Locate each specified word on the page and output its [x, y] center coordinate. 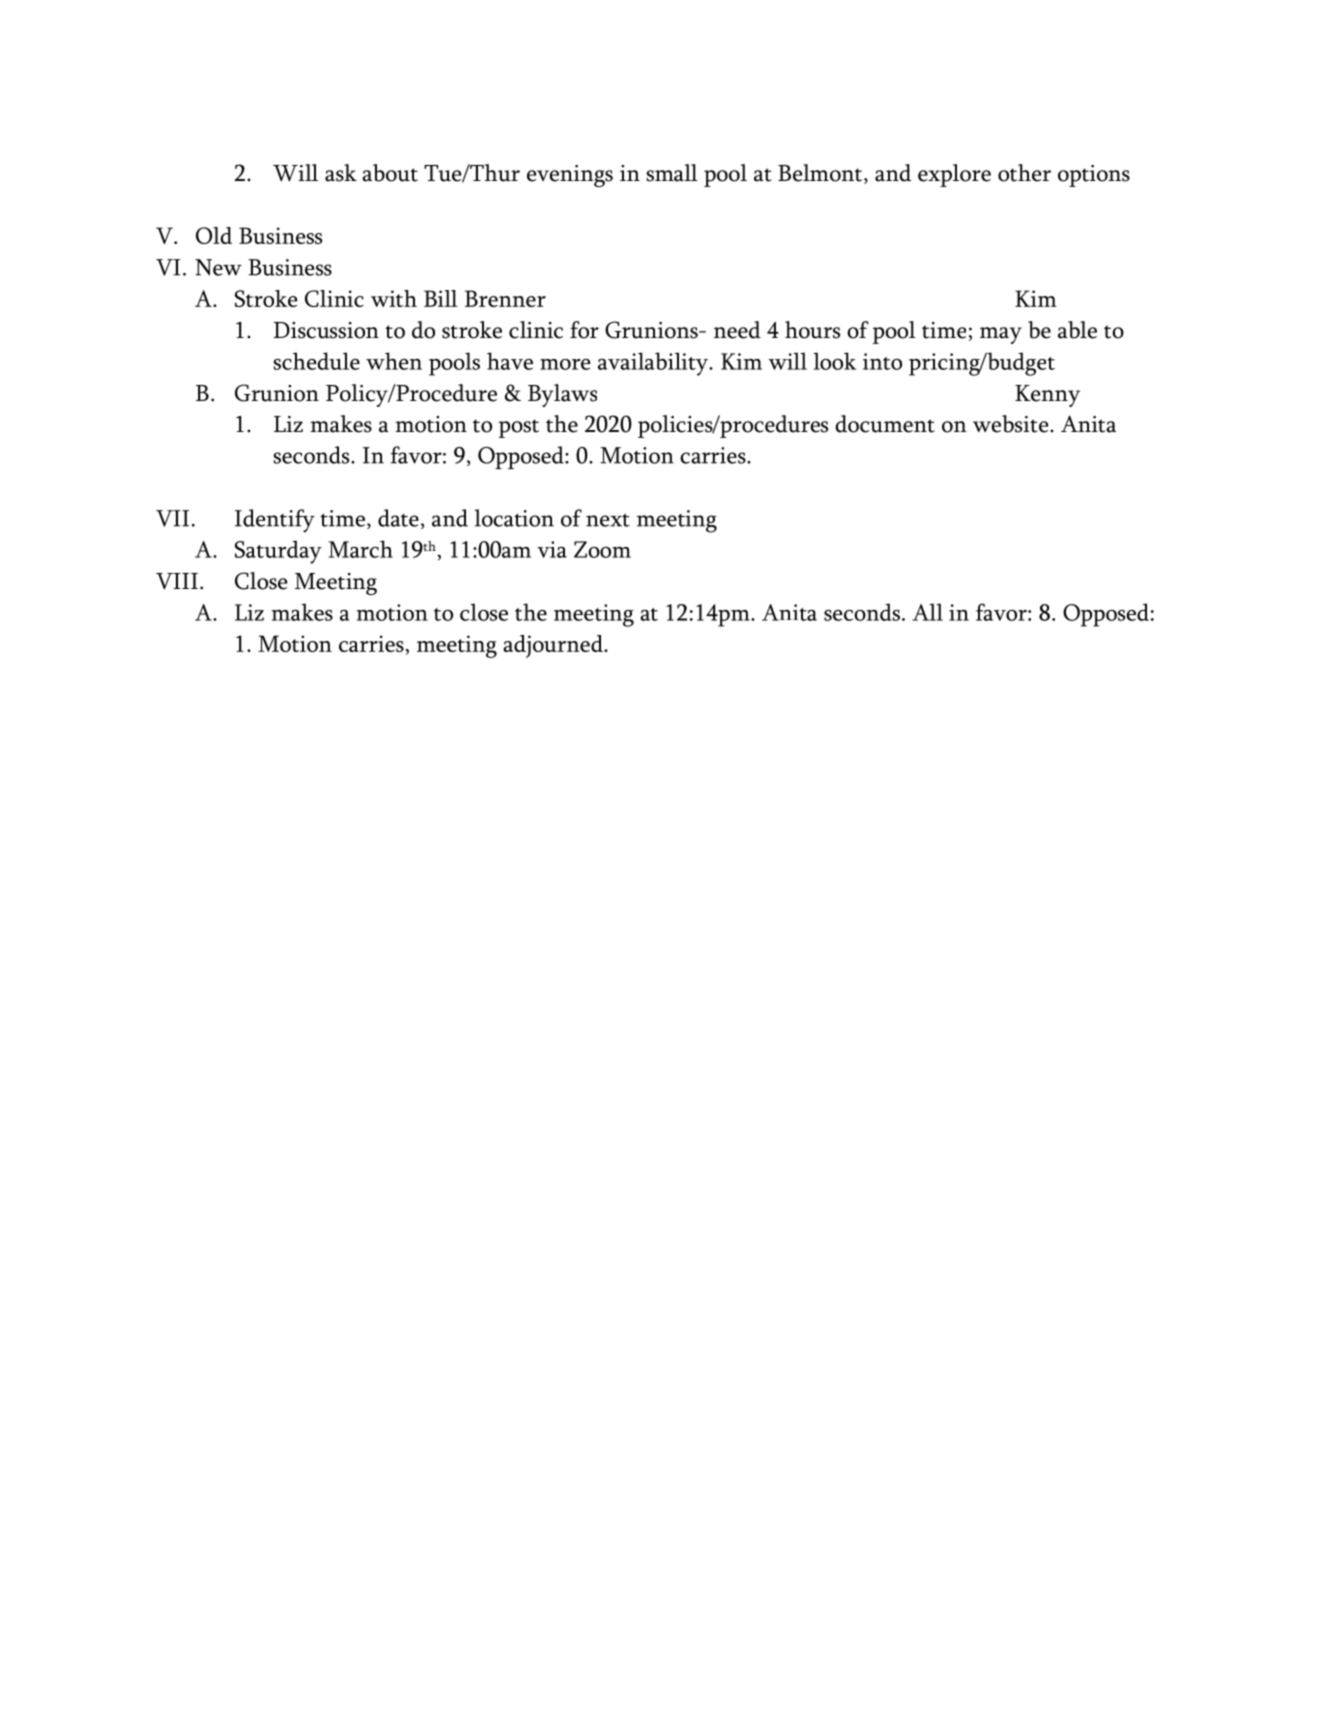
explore [954, 175]
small [672, 173]
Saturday [278, 552]
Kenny [1047, 396]
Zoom [602, 549]
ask [341, 173]
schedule [317, 361]
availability [654, 364]
